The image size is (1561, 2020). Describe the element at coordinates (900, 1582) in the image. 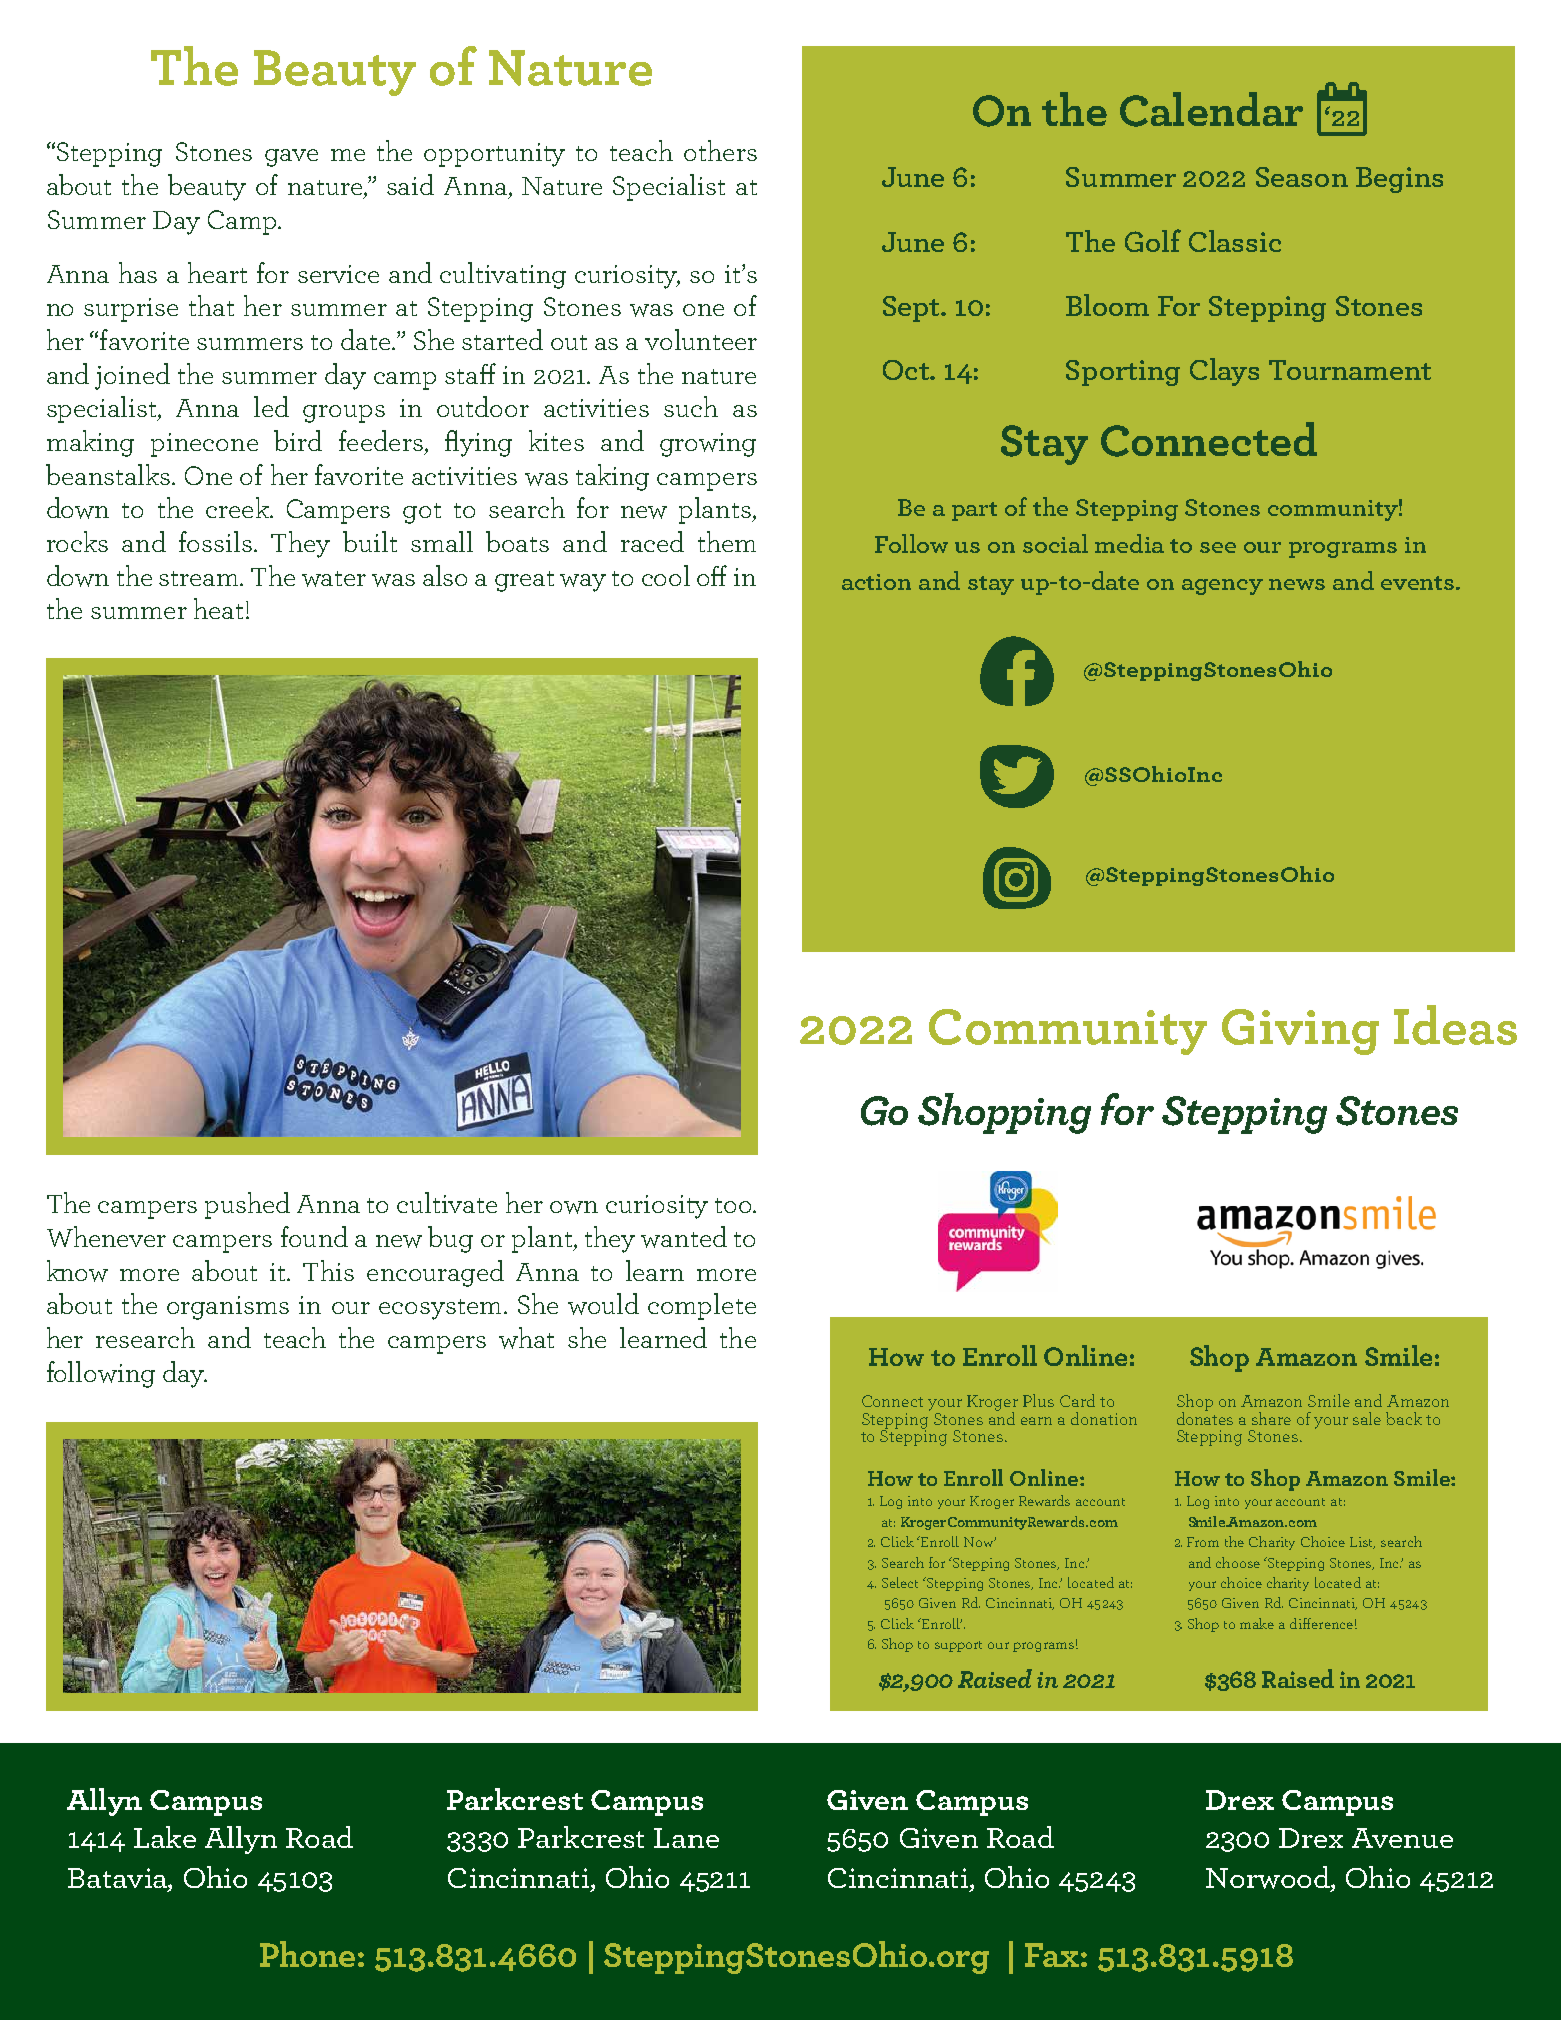

I see `Select` at that location.
